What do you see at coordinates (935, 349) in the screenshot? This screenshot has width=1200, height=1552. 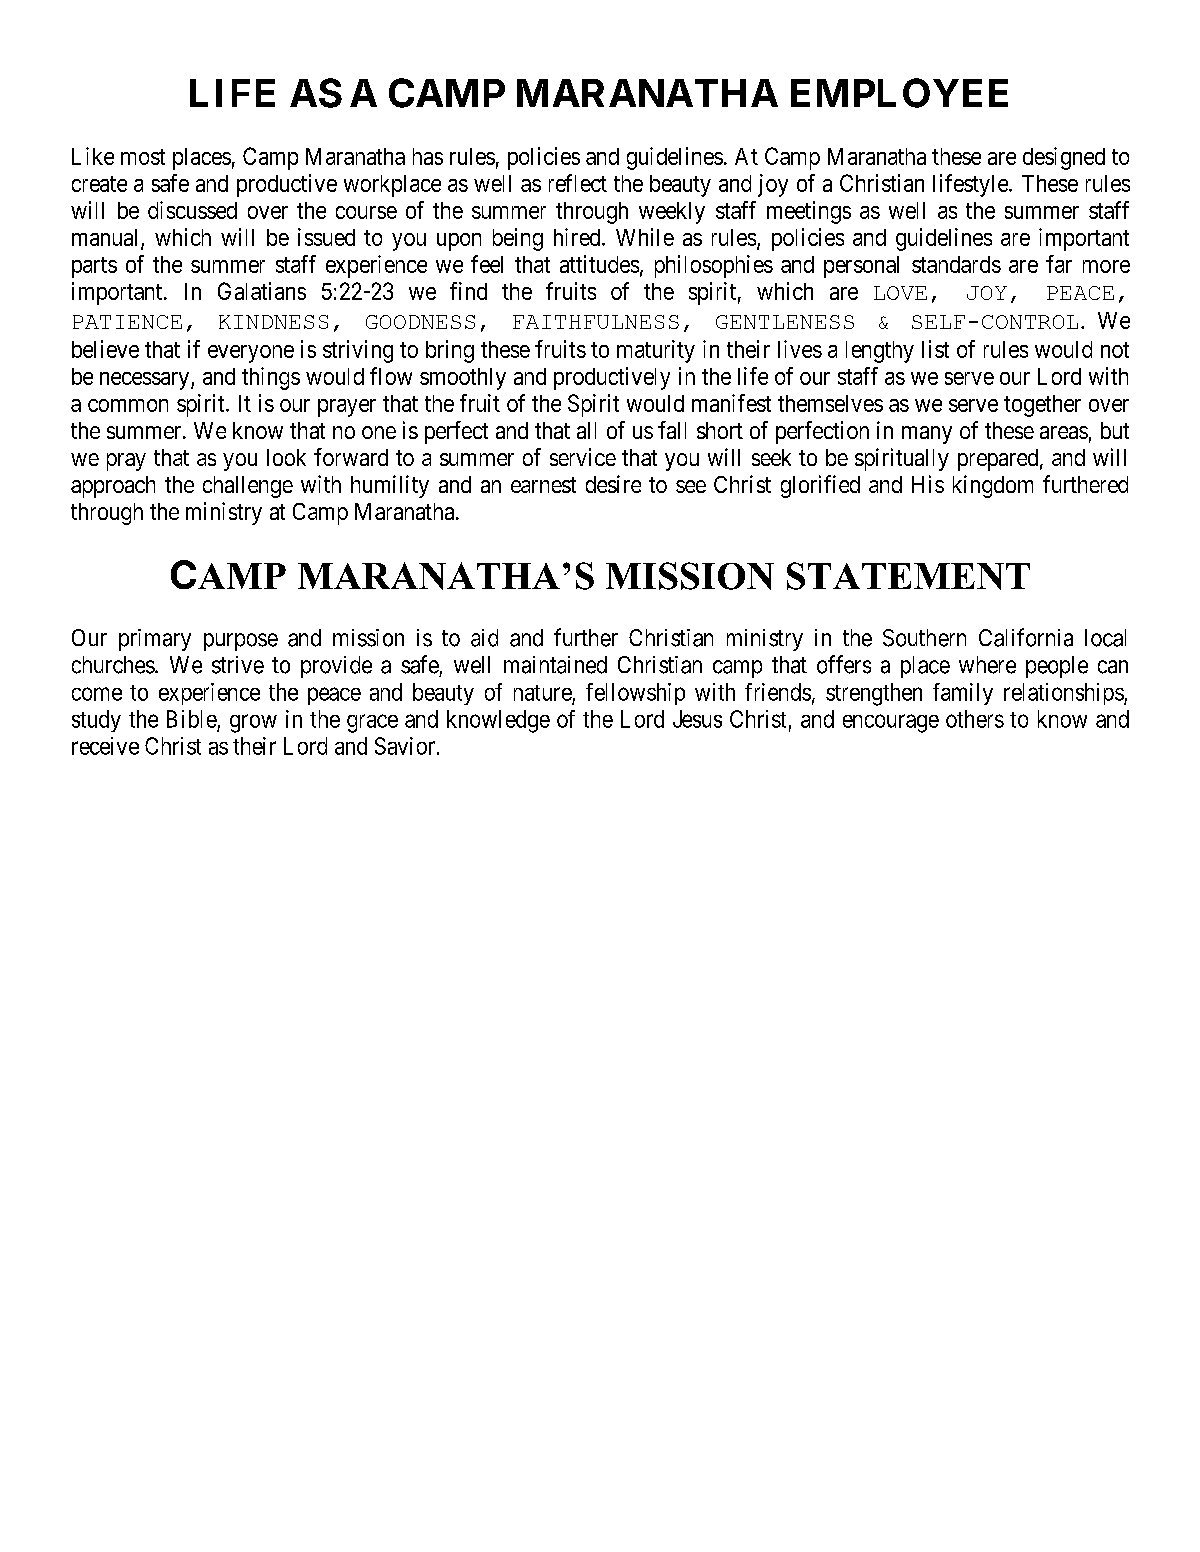 I see `list` at bounding box center [935, 349].
